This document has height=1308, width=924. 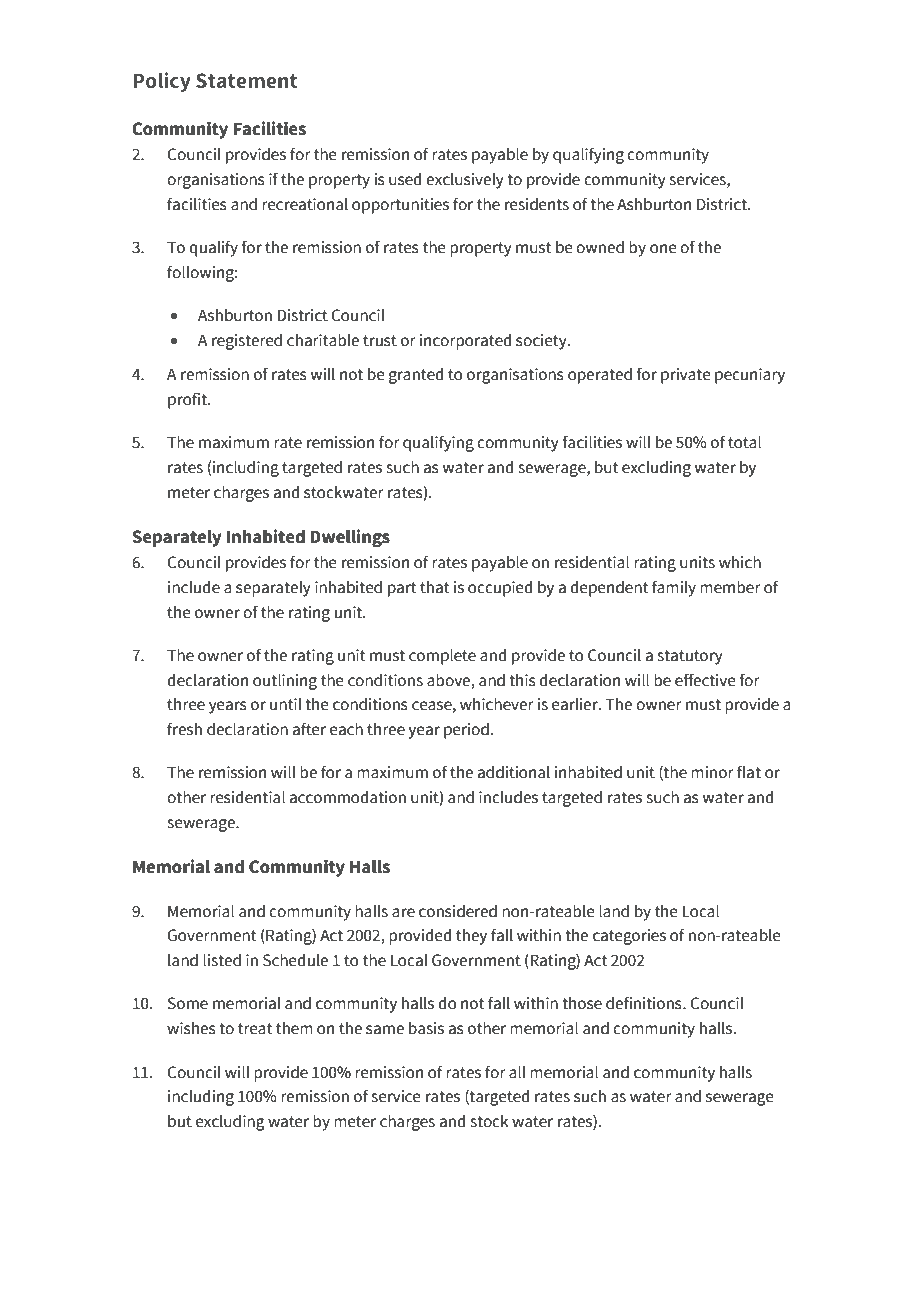 I want to click on Statement, so click(x=246, y=81).
